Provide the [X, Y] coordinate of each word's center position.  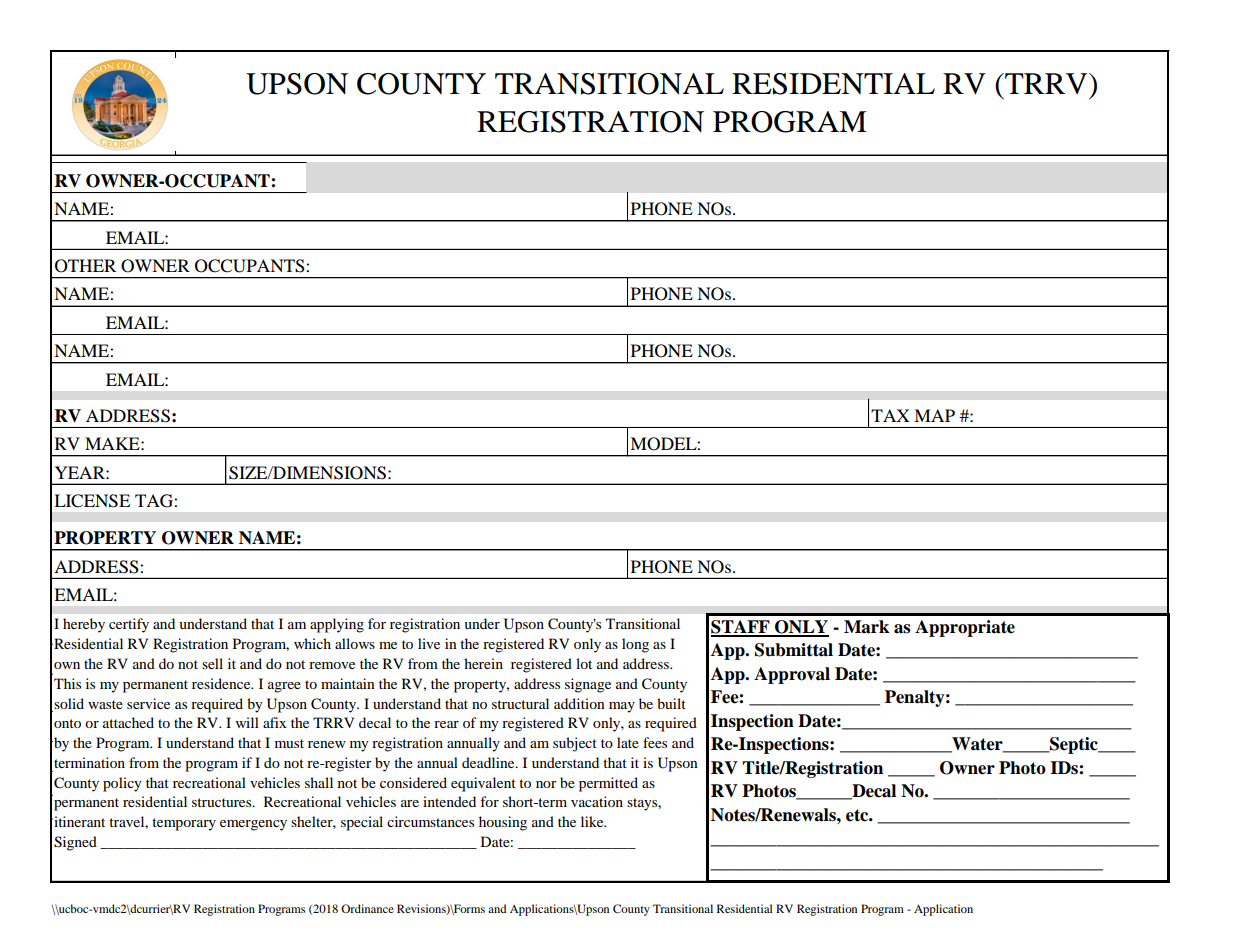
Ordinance [367, 908]
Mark [866, 627]
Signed [75, 843]
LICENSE [92, 501]
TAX [890, 415]
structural [520, 703]
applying [337, 625]
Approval [792, 675]
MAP [934, 415]
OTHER [85, 266]
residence [222, 683]
